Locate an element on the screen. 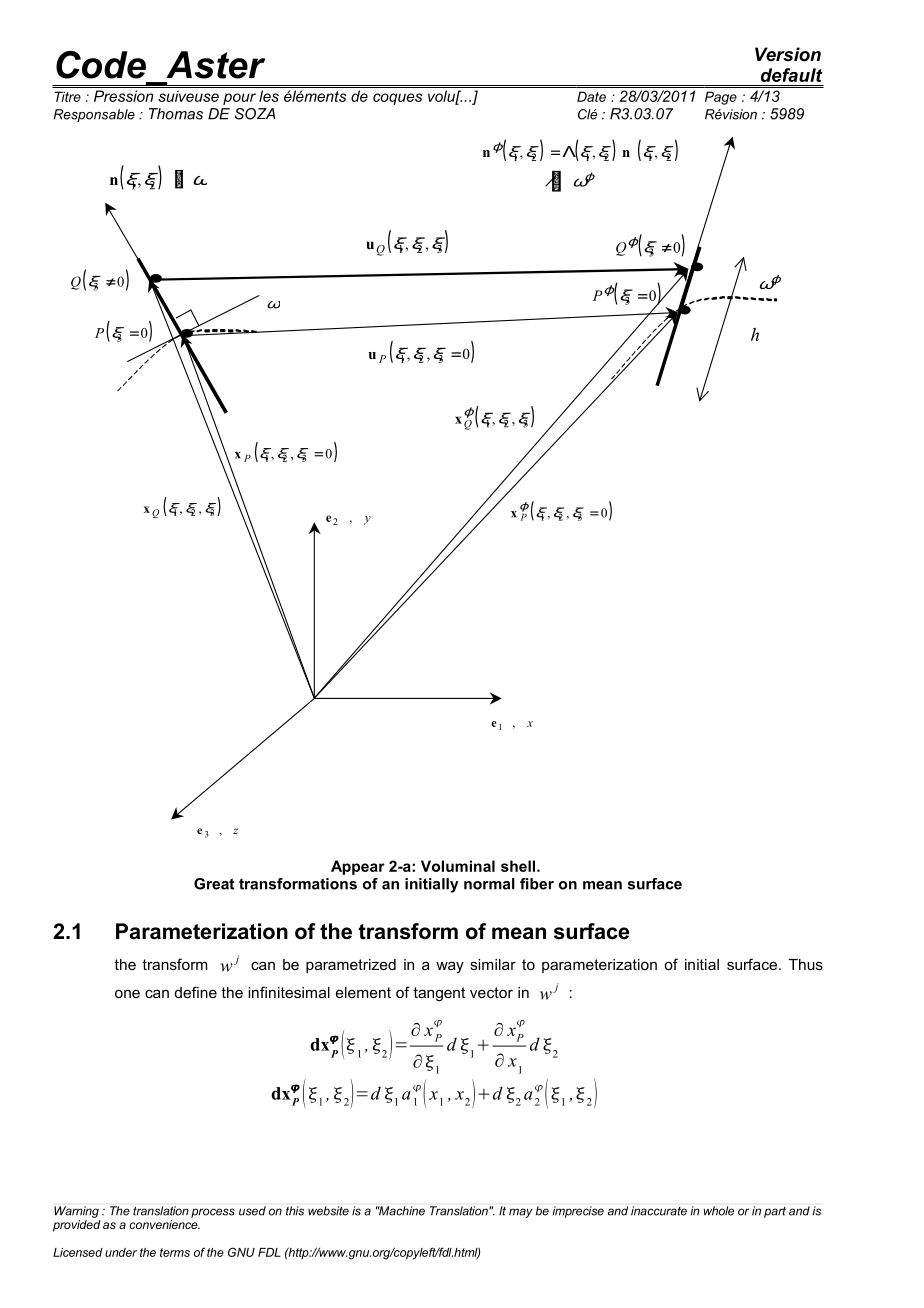 The image size is (924, 1308). normal is located at coordinates (489, 884).
